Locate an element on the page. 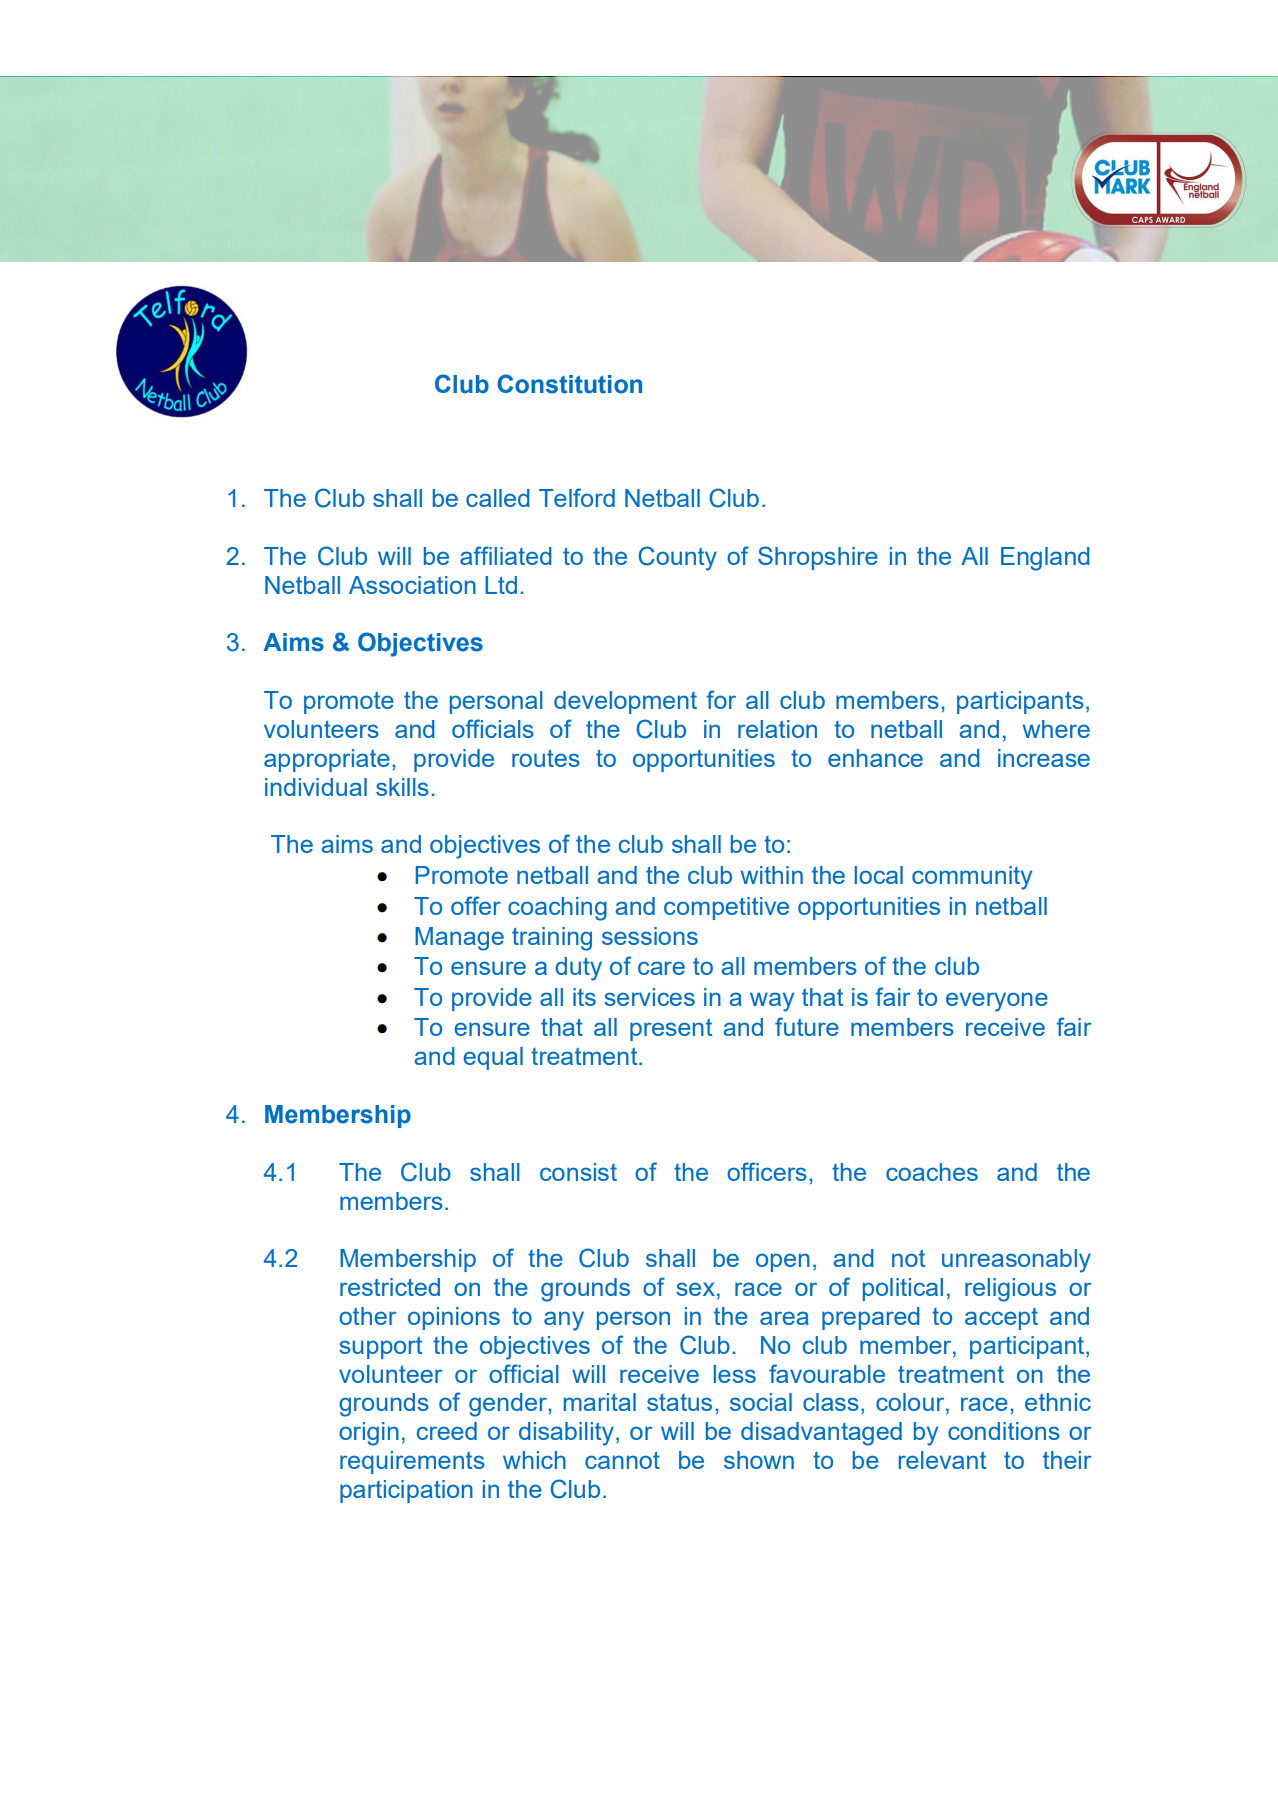  sessions is located at coordinates (650, 936).
